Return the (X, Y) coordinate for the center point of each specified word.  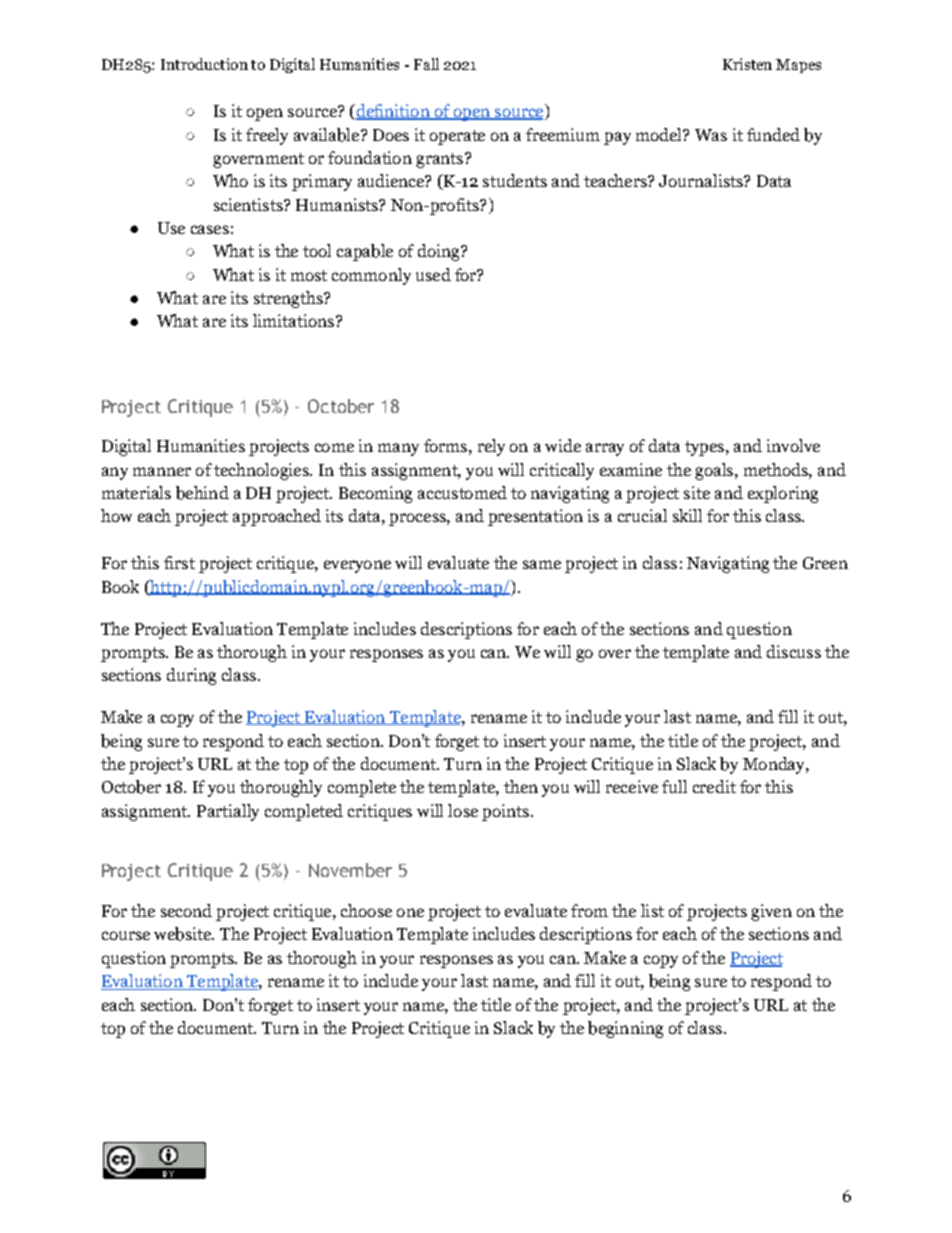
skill (687, 515)
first (179, 562)
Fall (426, 64)
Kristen (747, 64)
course (126, 935)
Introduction (204, 64)
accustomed (462, 492)
